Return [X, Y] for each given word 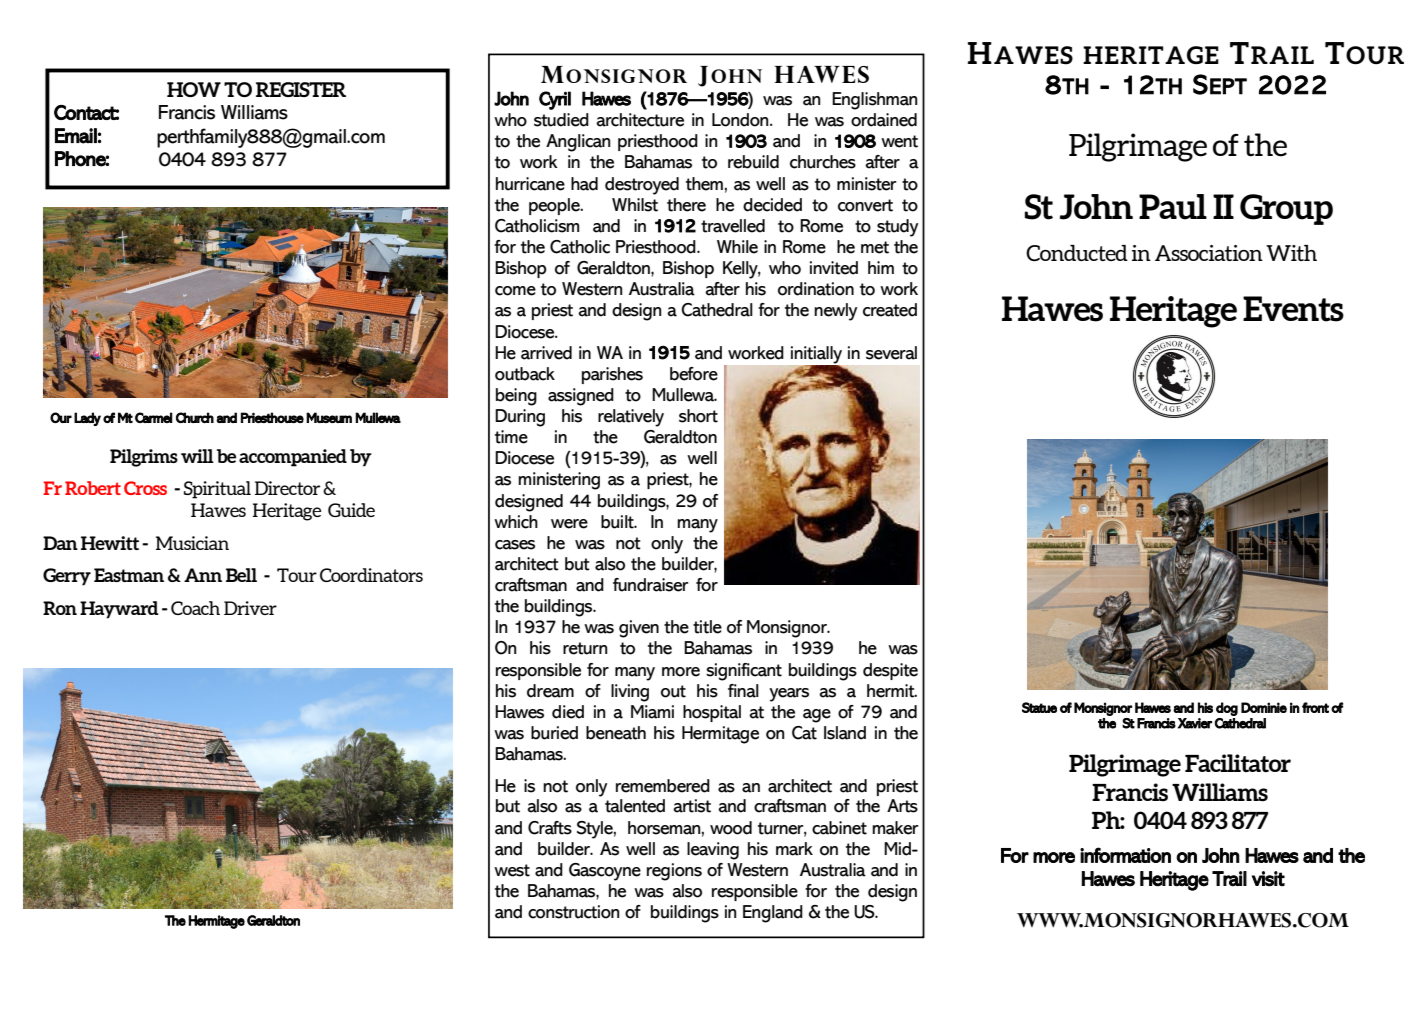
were [569, 524]
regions [674, 872]
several [891, 353]
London [741, 120]
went [899, 141]
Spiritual [217, 490]
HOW [194, 89]
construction [574, 912]
